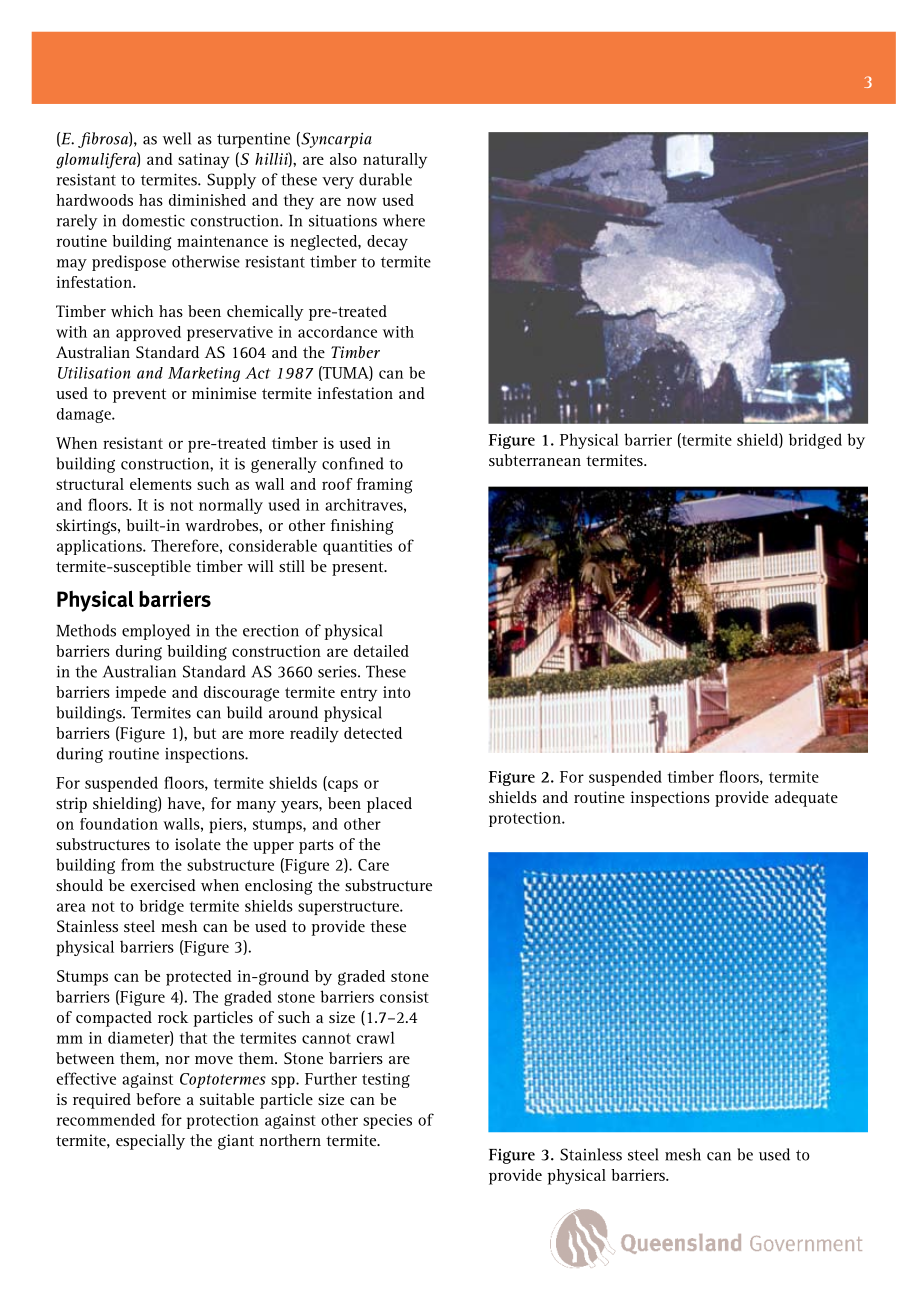  Describe the element at coordinates (204, 733) in the page. I see `but` at that location.
